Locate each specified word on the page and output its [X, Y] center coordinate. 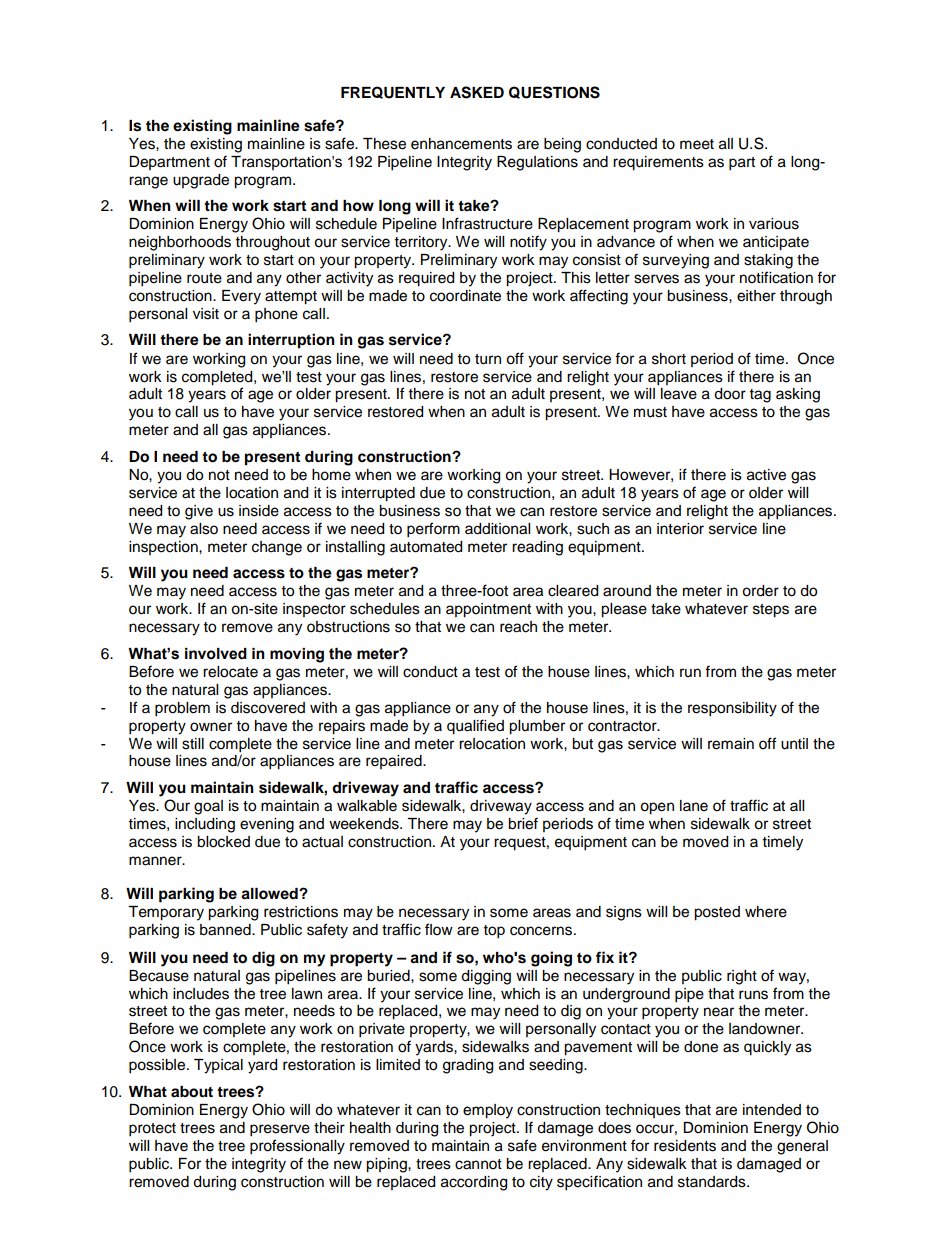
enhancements [461, 144]
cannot [478, 1164]
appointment [488, 610]
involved [216, 654]
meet [697, 144]
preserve [280, 1130]
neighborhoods [180, 243]
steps [771, 611]
